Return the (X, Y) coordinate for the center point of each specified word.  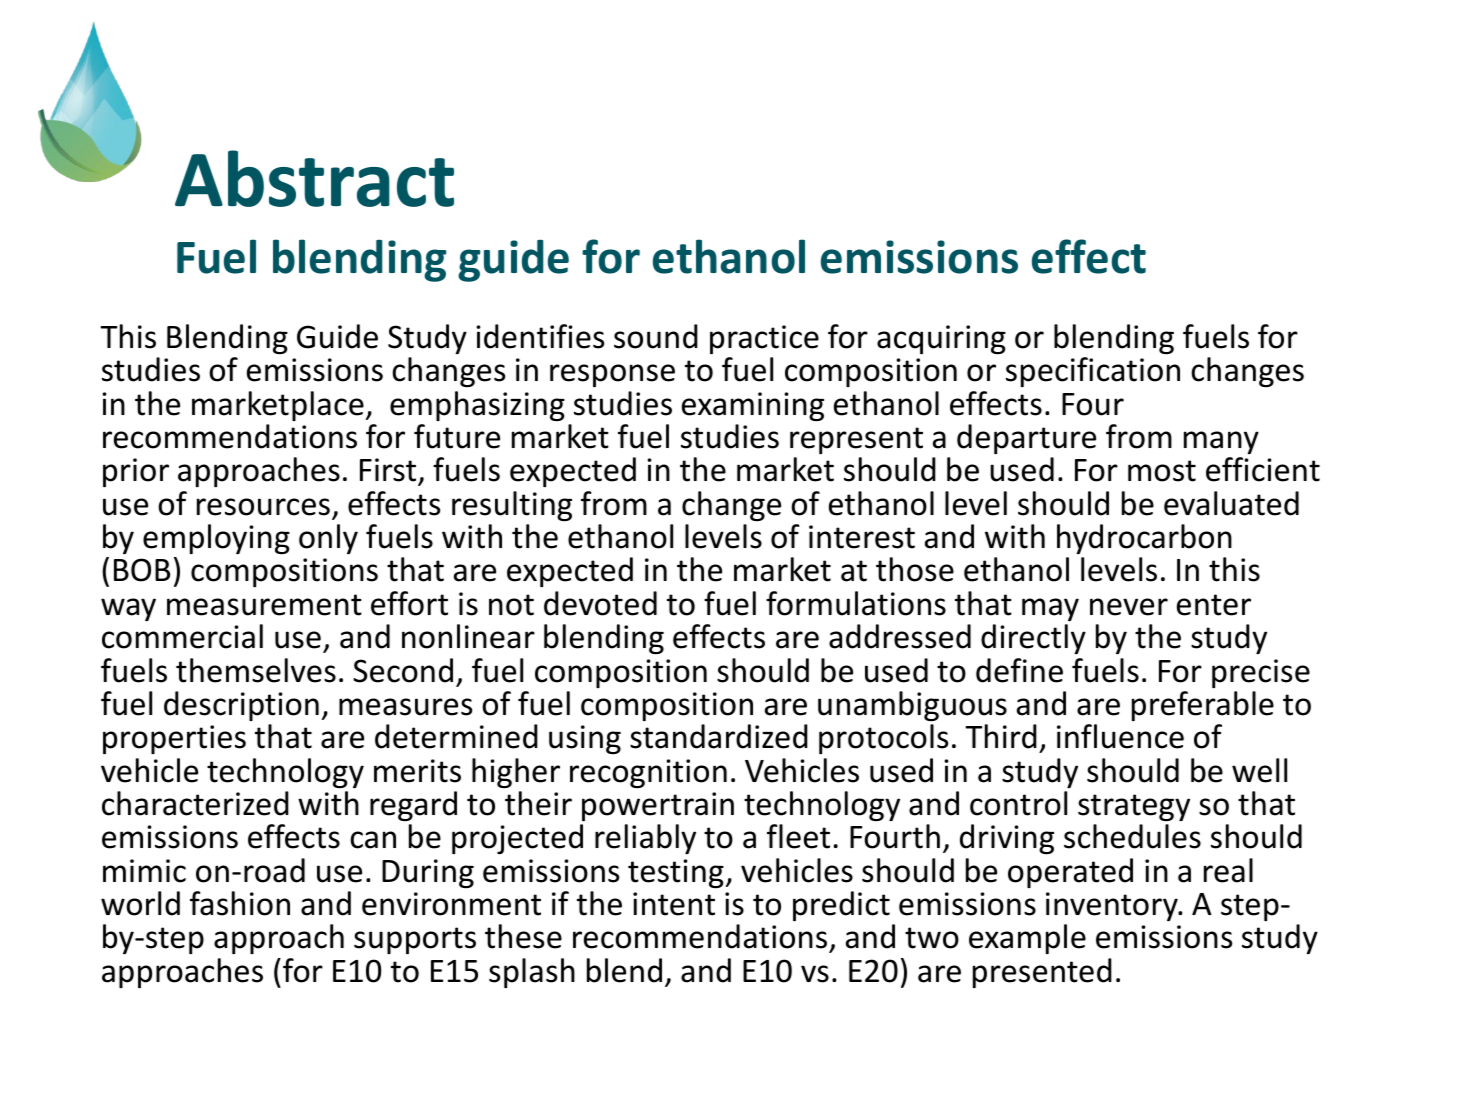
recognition (648, 773)
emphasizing (477, 406)
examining (753, 406)
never (1129, 607)
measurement (264, 605)
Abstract (314, 178)
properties (174, 739)
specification (1093, 372)
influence (1120, 736)
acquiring (941, 339)
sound (656, 336)
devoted (600, 603)
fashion (240, 903)
